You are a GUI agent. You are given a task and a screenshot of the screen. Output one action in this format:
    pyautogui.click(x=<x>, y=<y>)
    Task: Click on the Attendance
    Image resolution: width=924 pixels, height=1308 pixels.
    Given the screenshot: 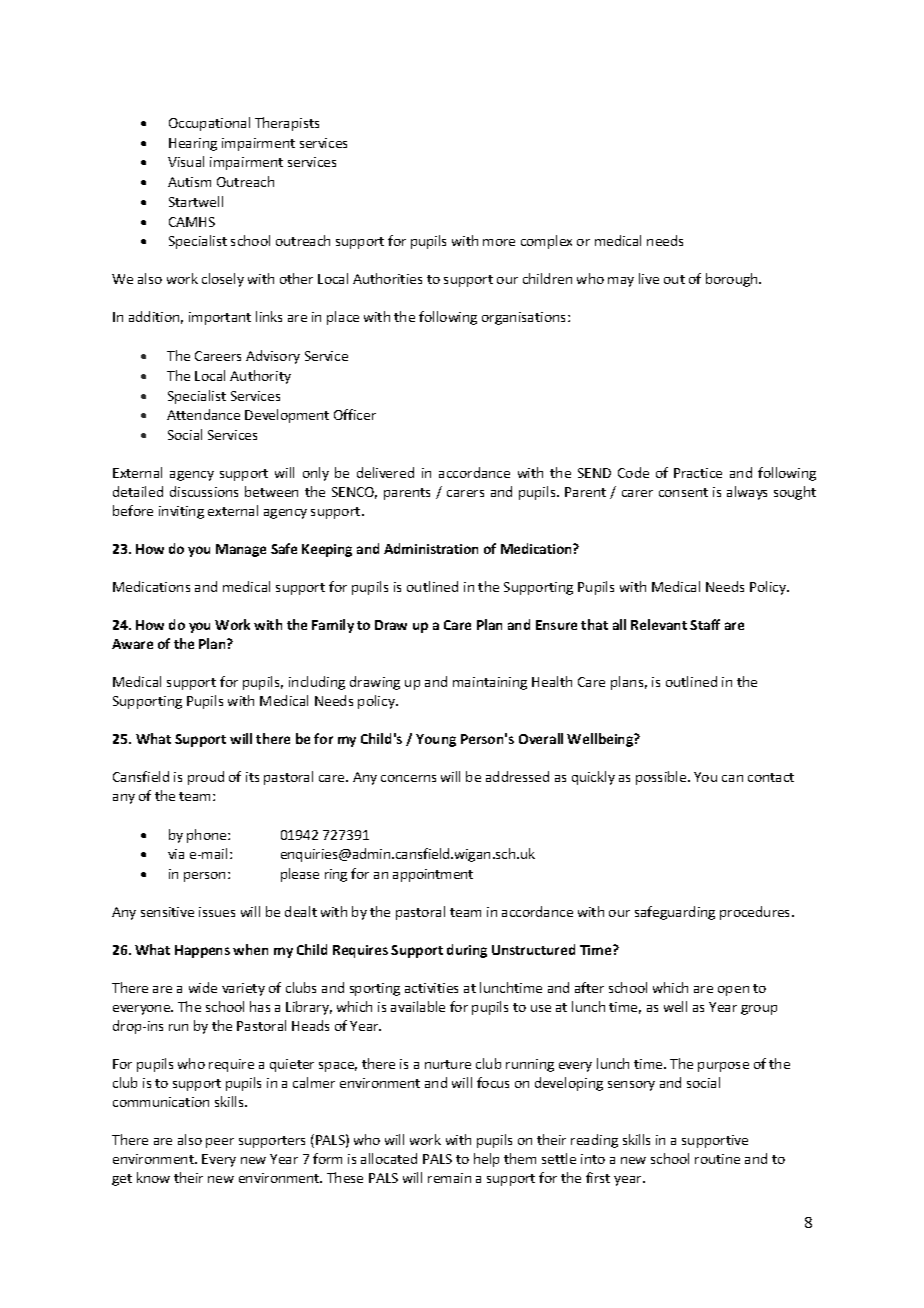 What is the action you would take?
    pyautogui.click(x=203, y=414)
